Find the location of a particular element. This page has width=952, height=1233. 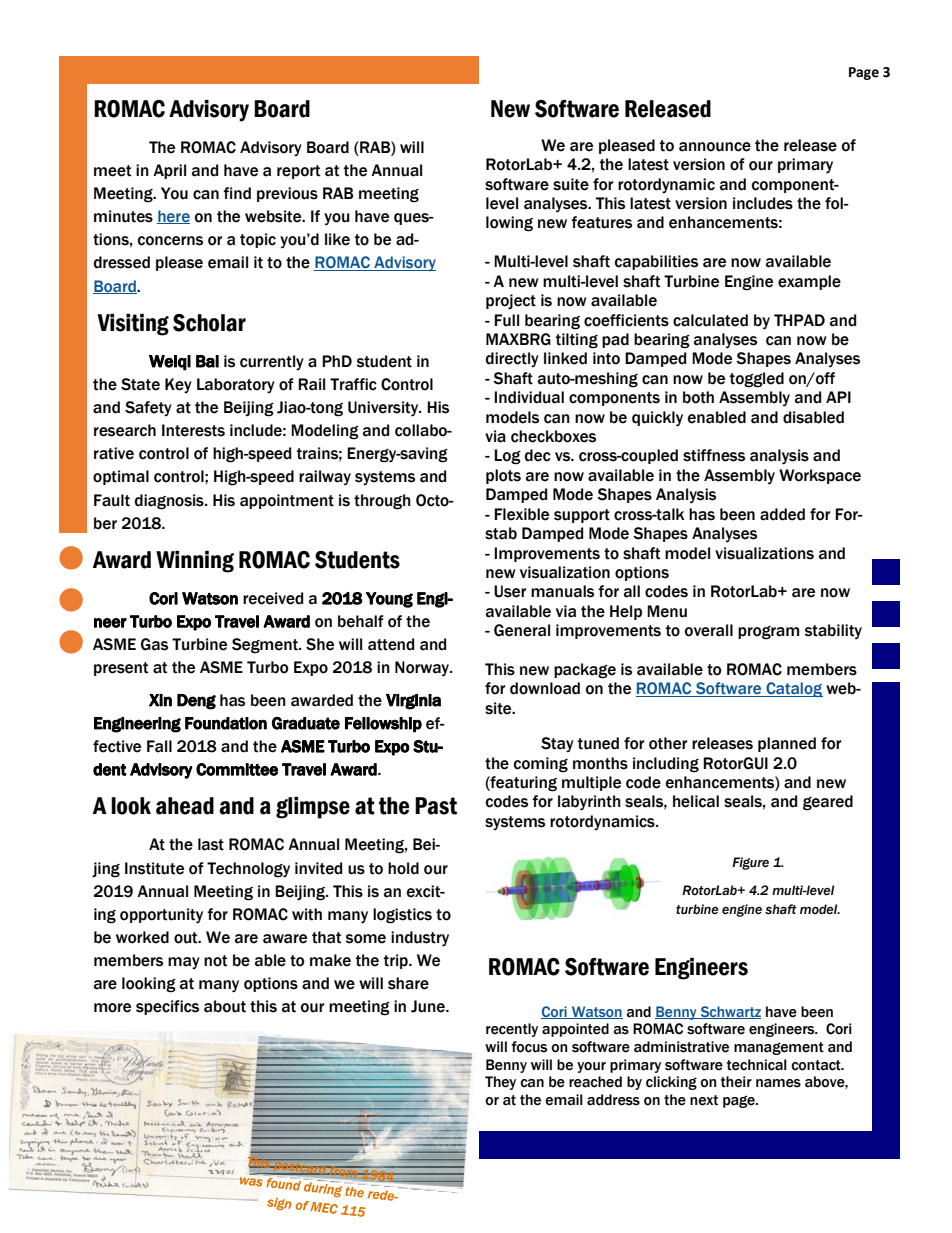

Figure is located at coordinates (750, 863).
